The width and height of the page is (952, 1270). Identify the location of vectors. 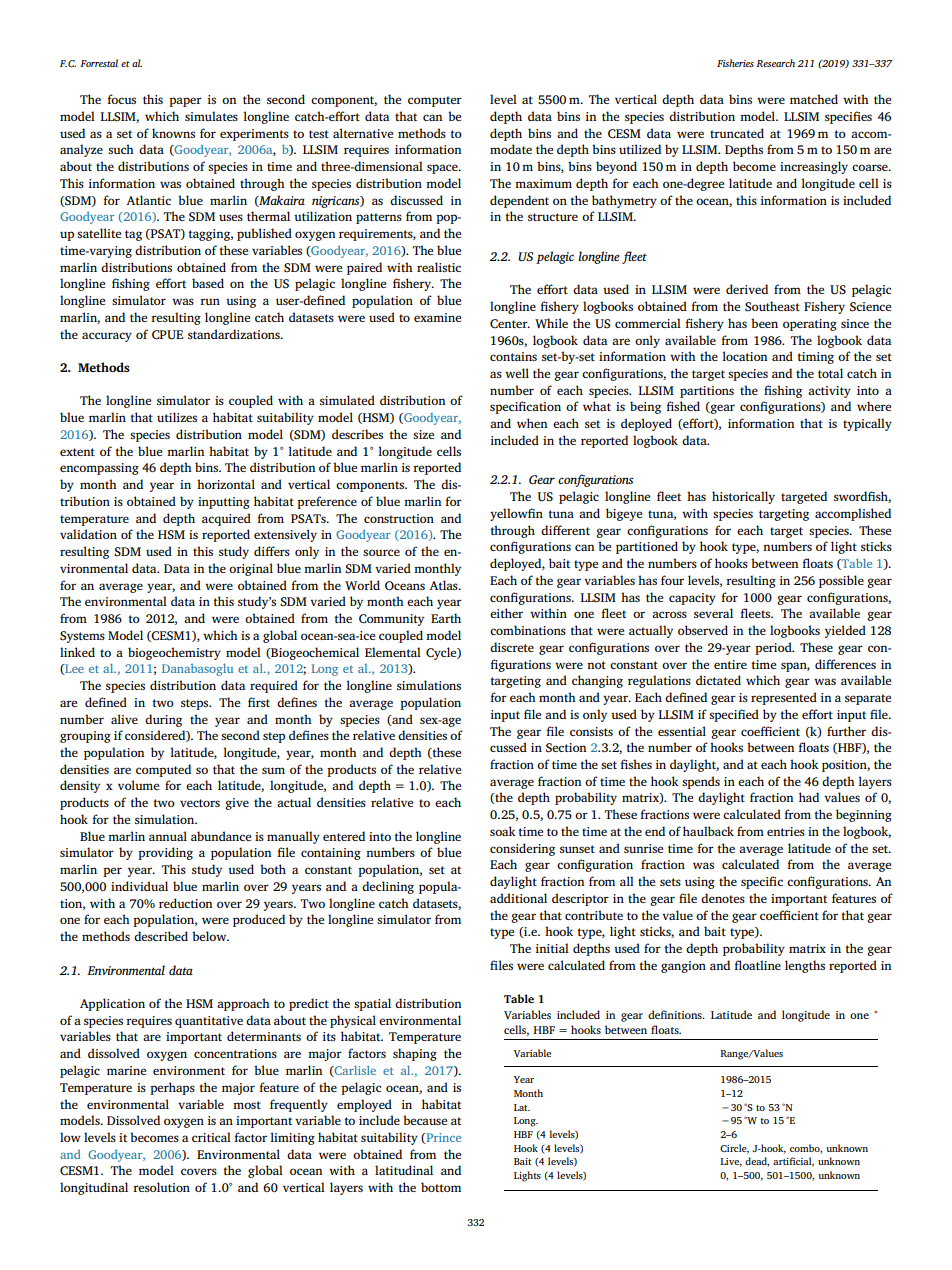
(200, 803).
